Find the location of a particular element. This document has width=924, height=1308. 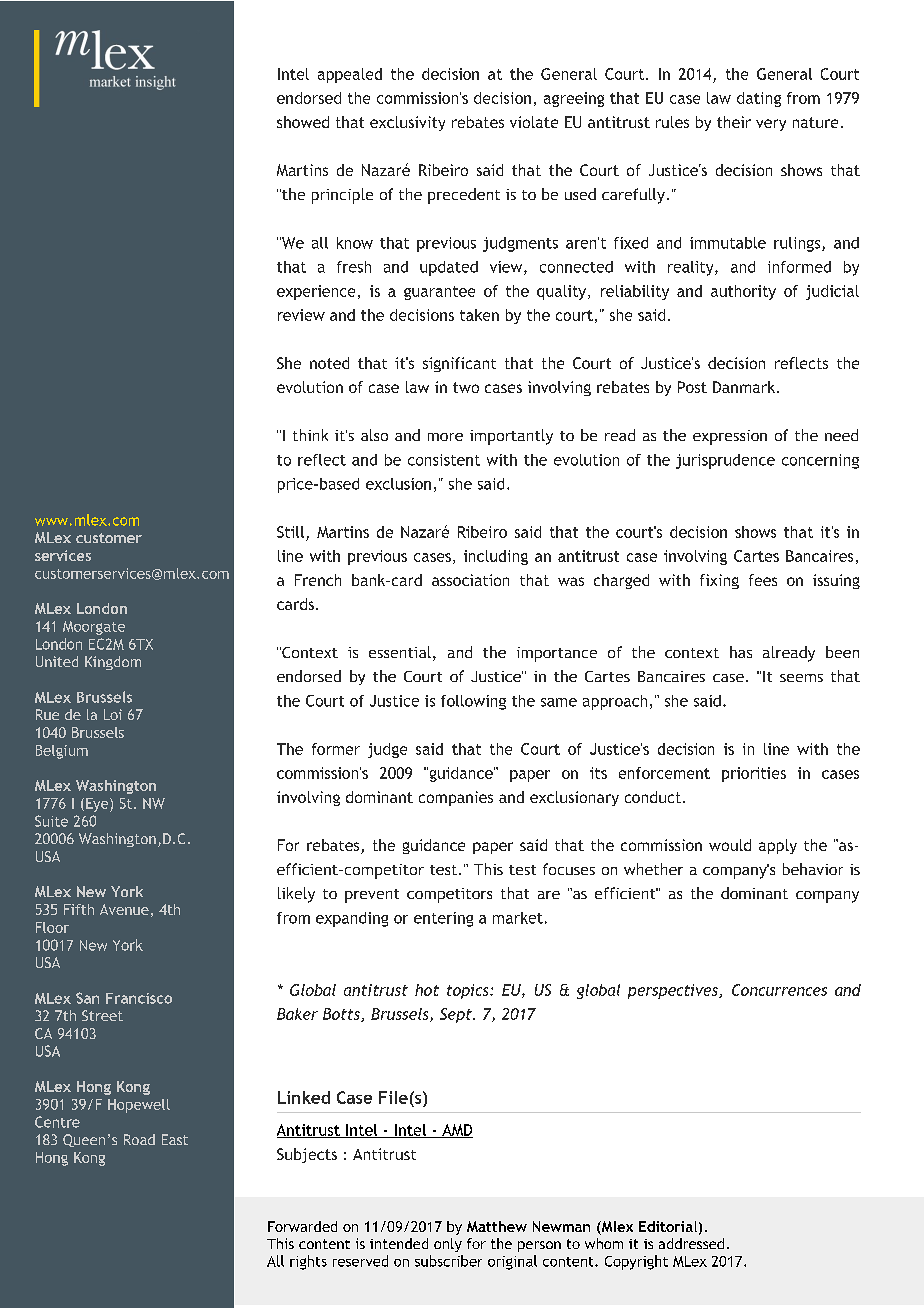

priorities is located at coordinates (754, 774).
